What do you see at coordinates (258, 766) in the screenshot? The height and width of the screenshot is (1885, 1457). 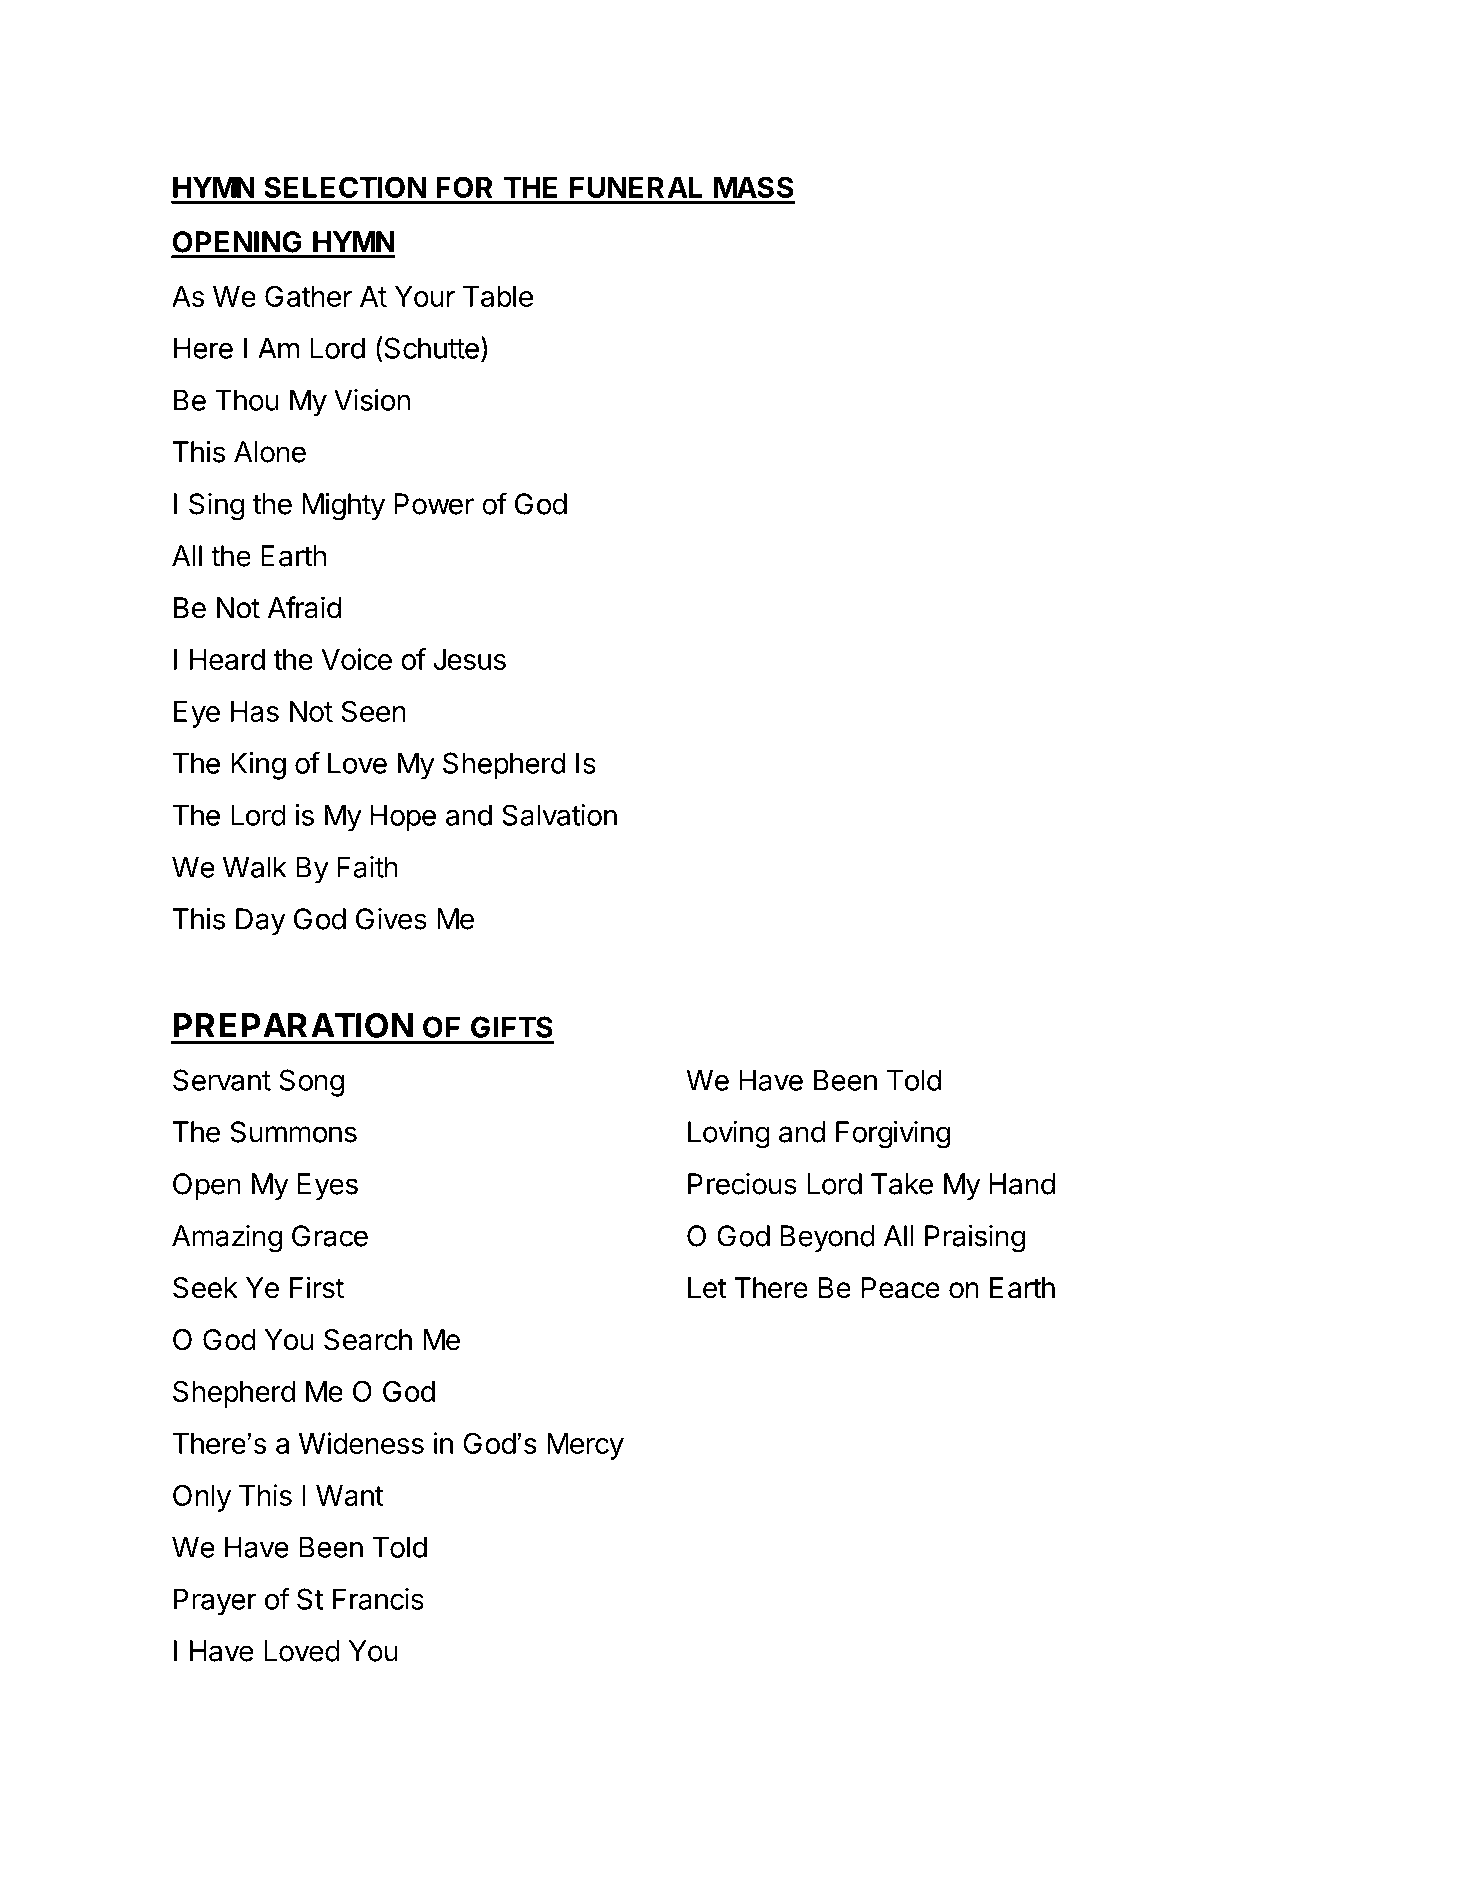 I see `King` at bounding box center [258, 766].
